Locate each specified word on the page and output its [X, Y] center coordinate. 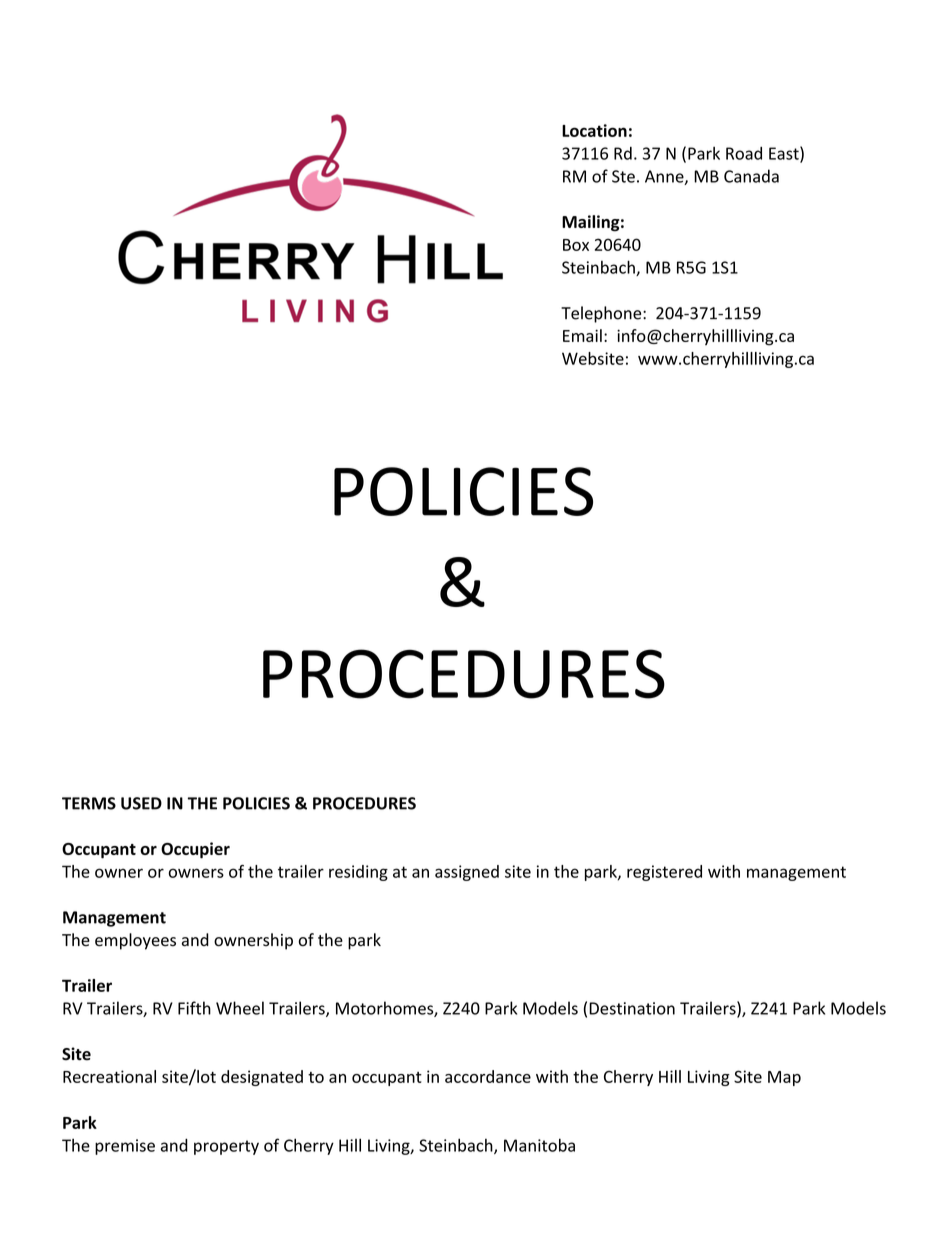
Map [784, 1078]
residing [358, 873]
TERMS [89, 803]
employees [135, 941]
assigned [467, 873]
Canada [751, 176]
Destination [632, 1008]
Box [576, 245]
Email [582, 335]
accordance [488, 1076]
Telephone [602, 314]
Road [744, 153]
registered [664, 873]
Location [594, 130]
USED [141, 803]
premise [125, 1147]
